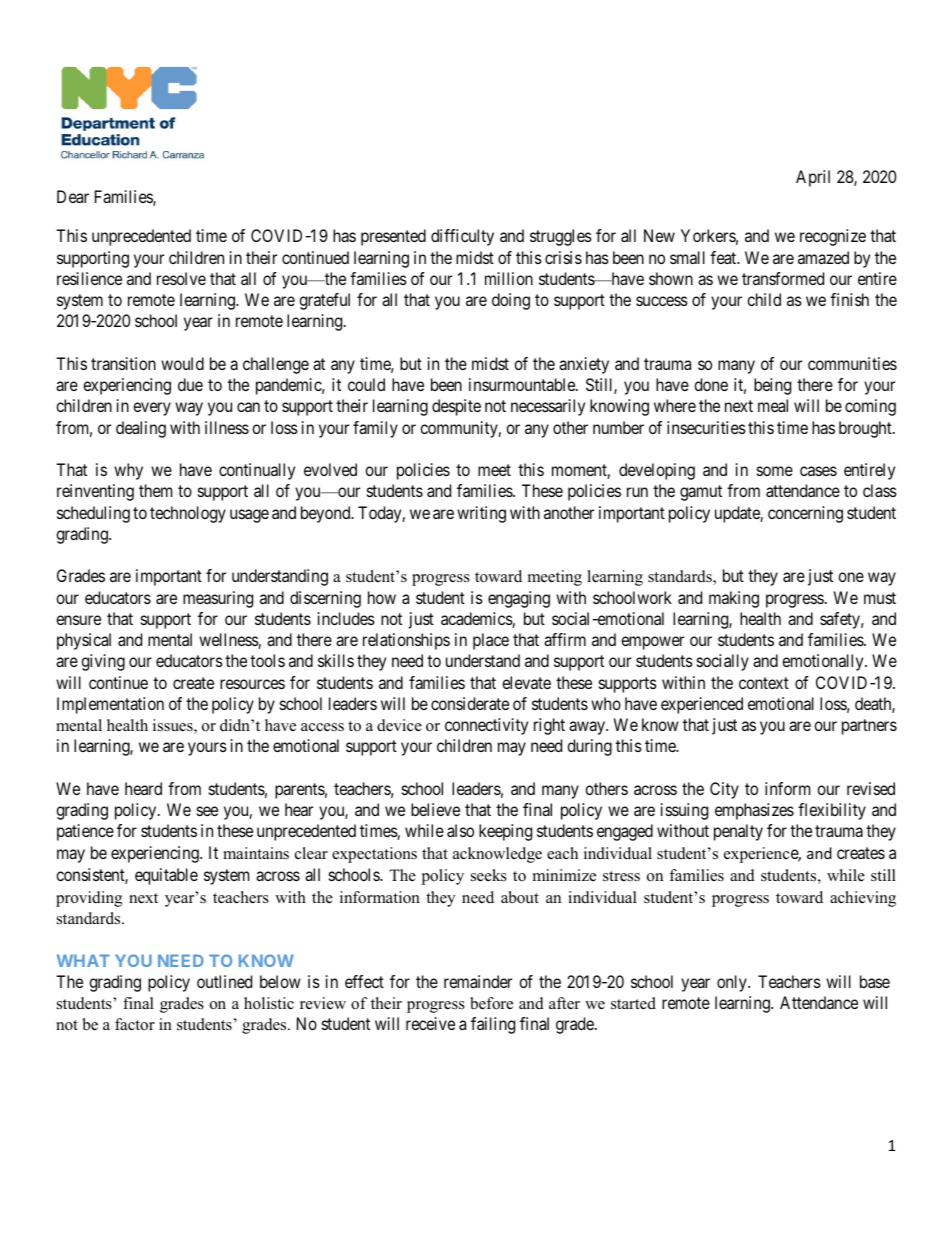 This page has height=1233, width=952. What do you see at coordinates (813, 178) in the page?
I see `April` at bounding box center [813, 178].
